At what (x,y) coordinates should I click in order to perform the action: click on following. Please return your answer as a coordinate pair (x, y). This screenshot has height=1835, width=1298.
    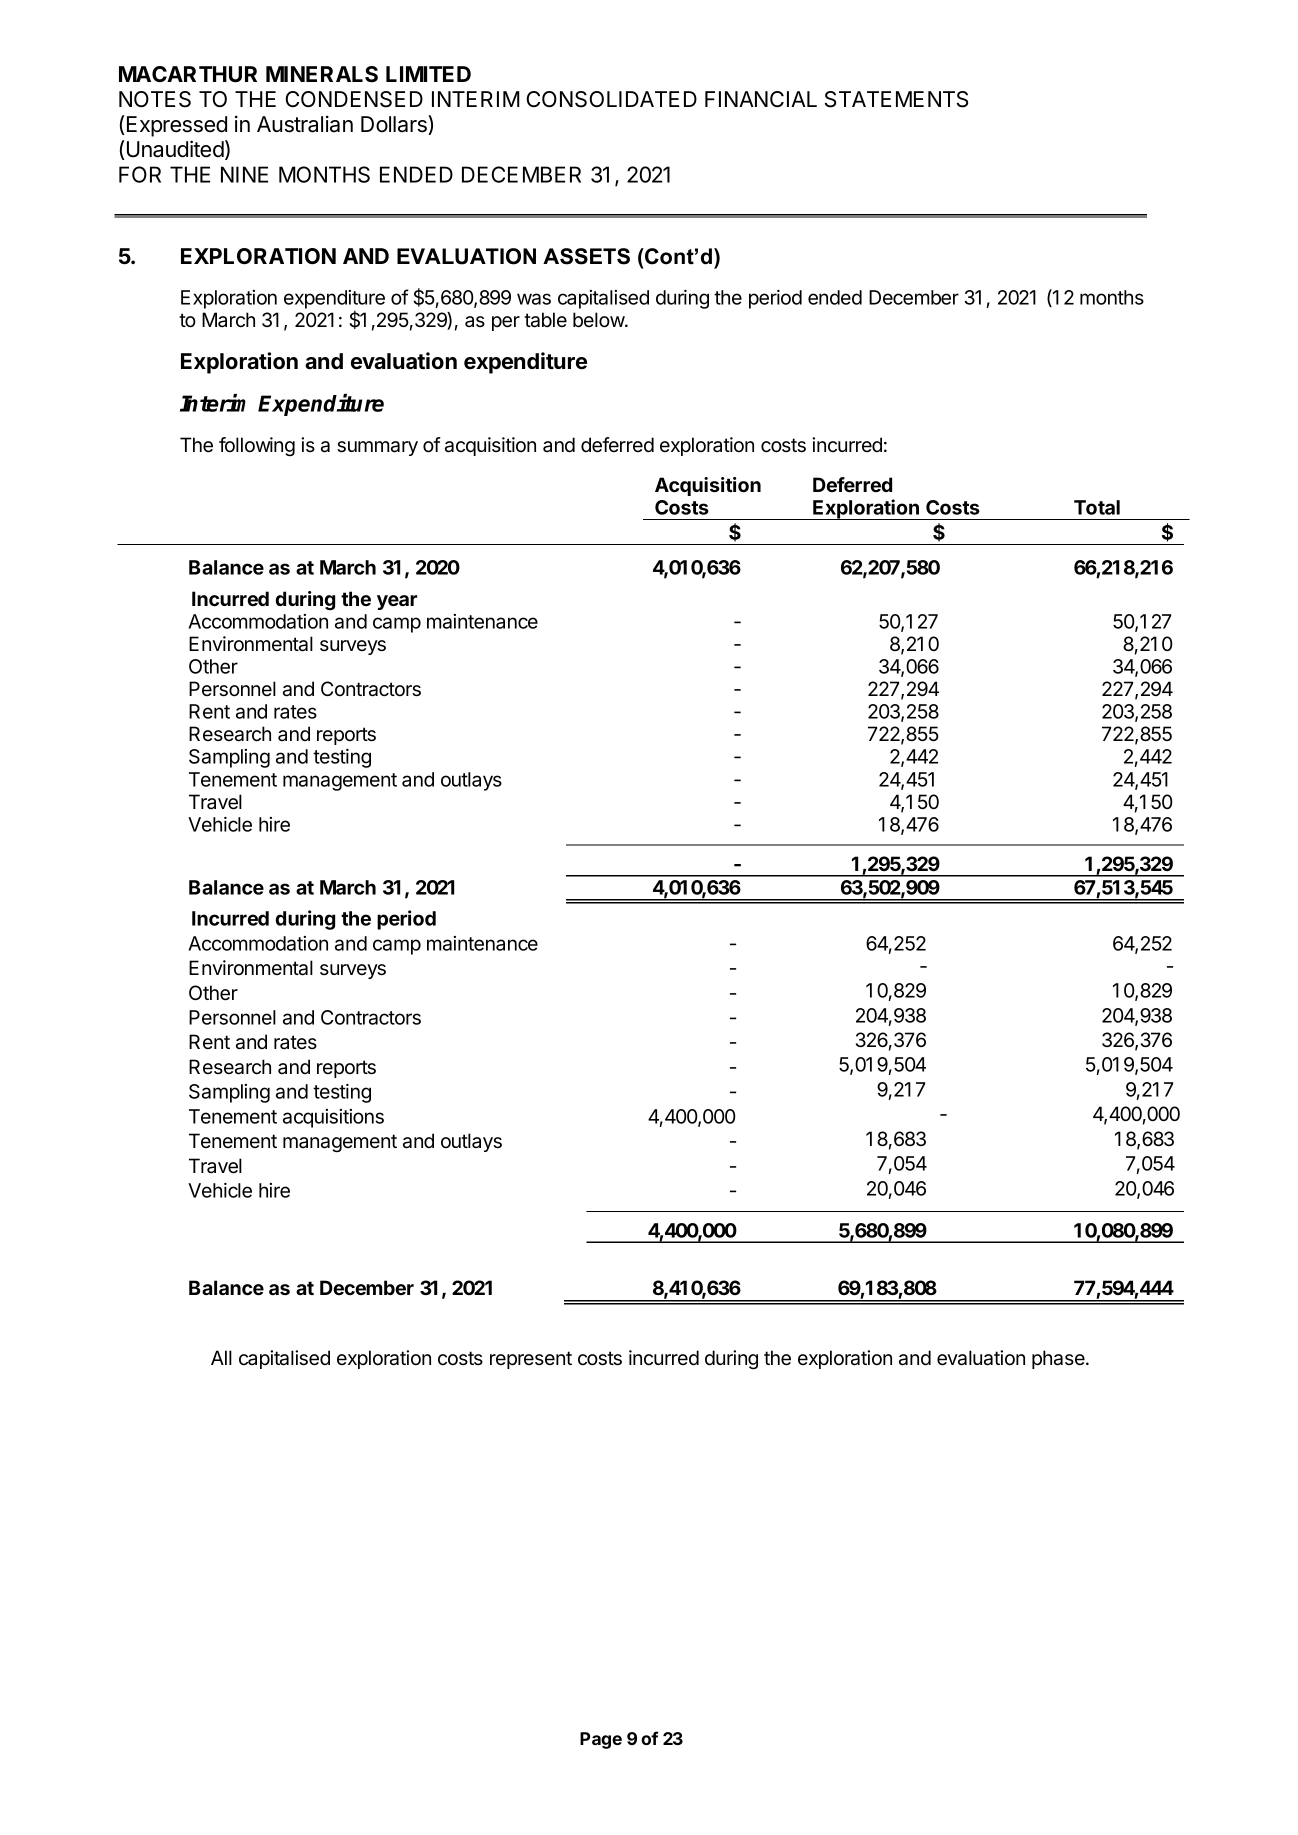
    Looking at the image, I should click on (257, 447).
